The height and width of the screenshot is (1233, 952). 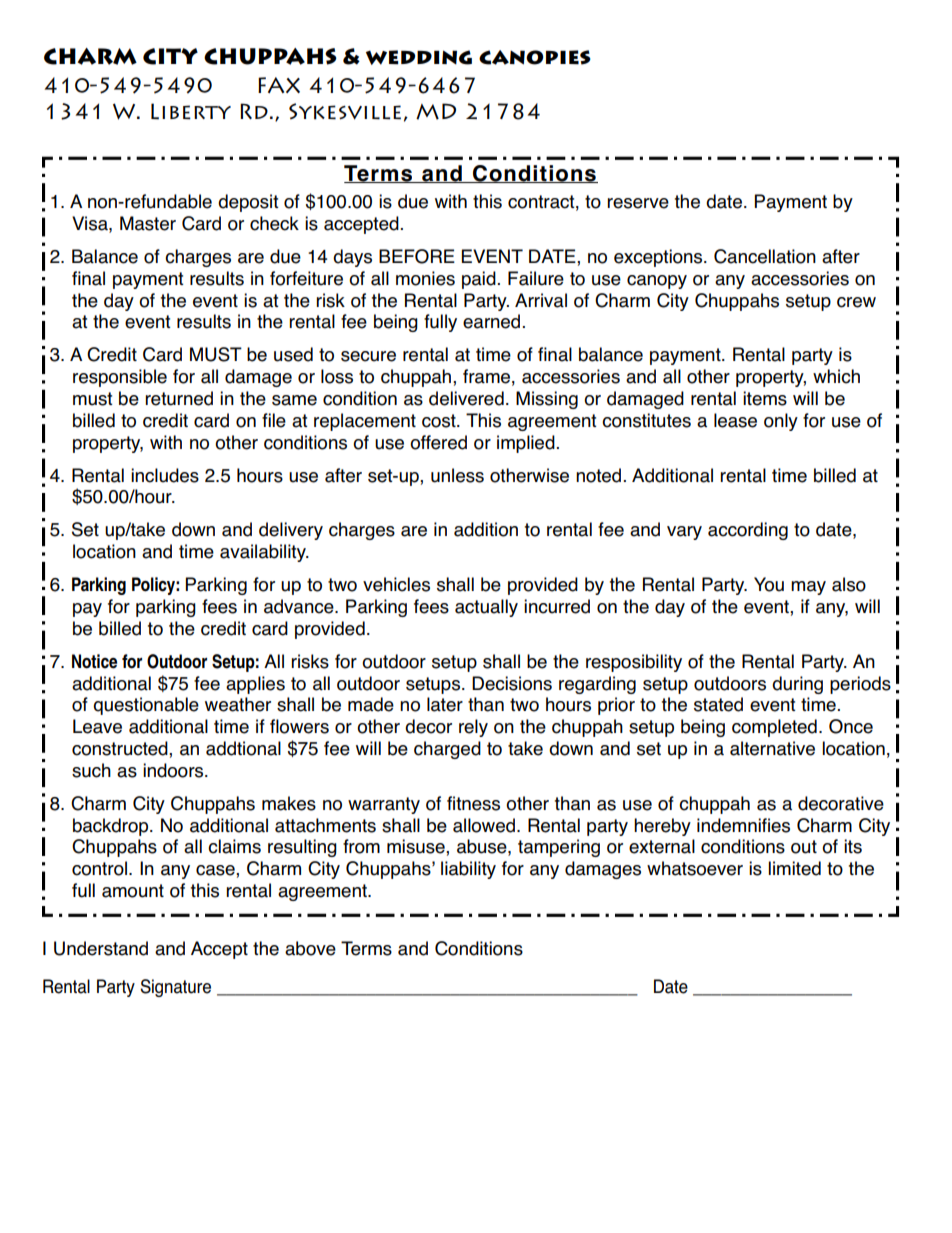 What do you see at coordinates (748, 531) in the screenshot?
I see `according` at bounding box center [748, 531].
